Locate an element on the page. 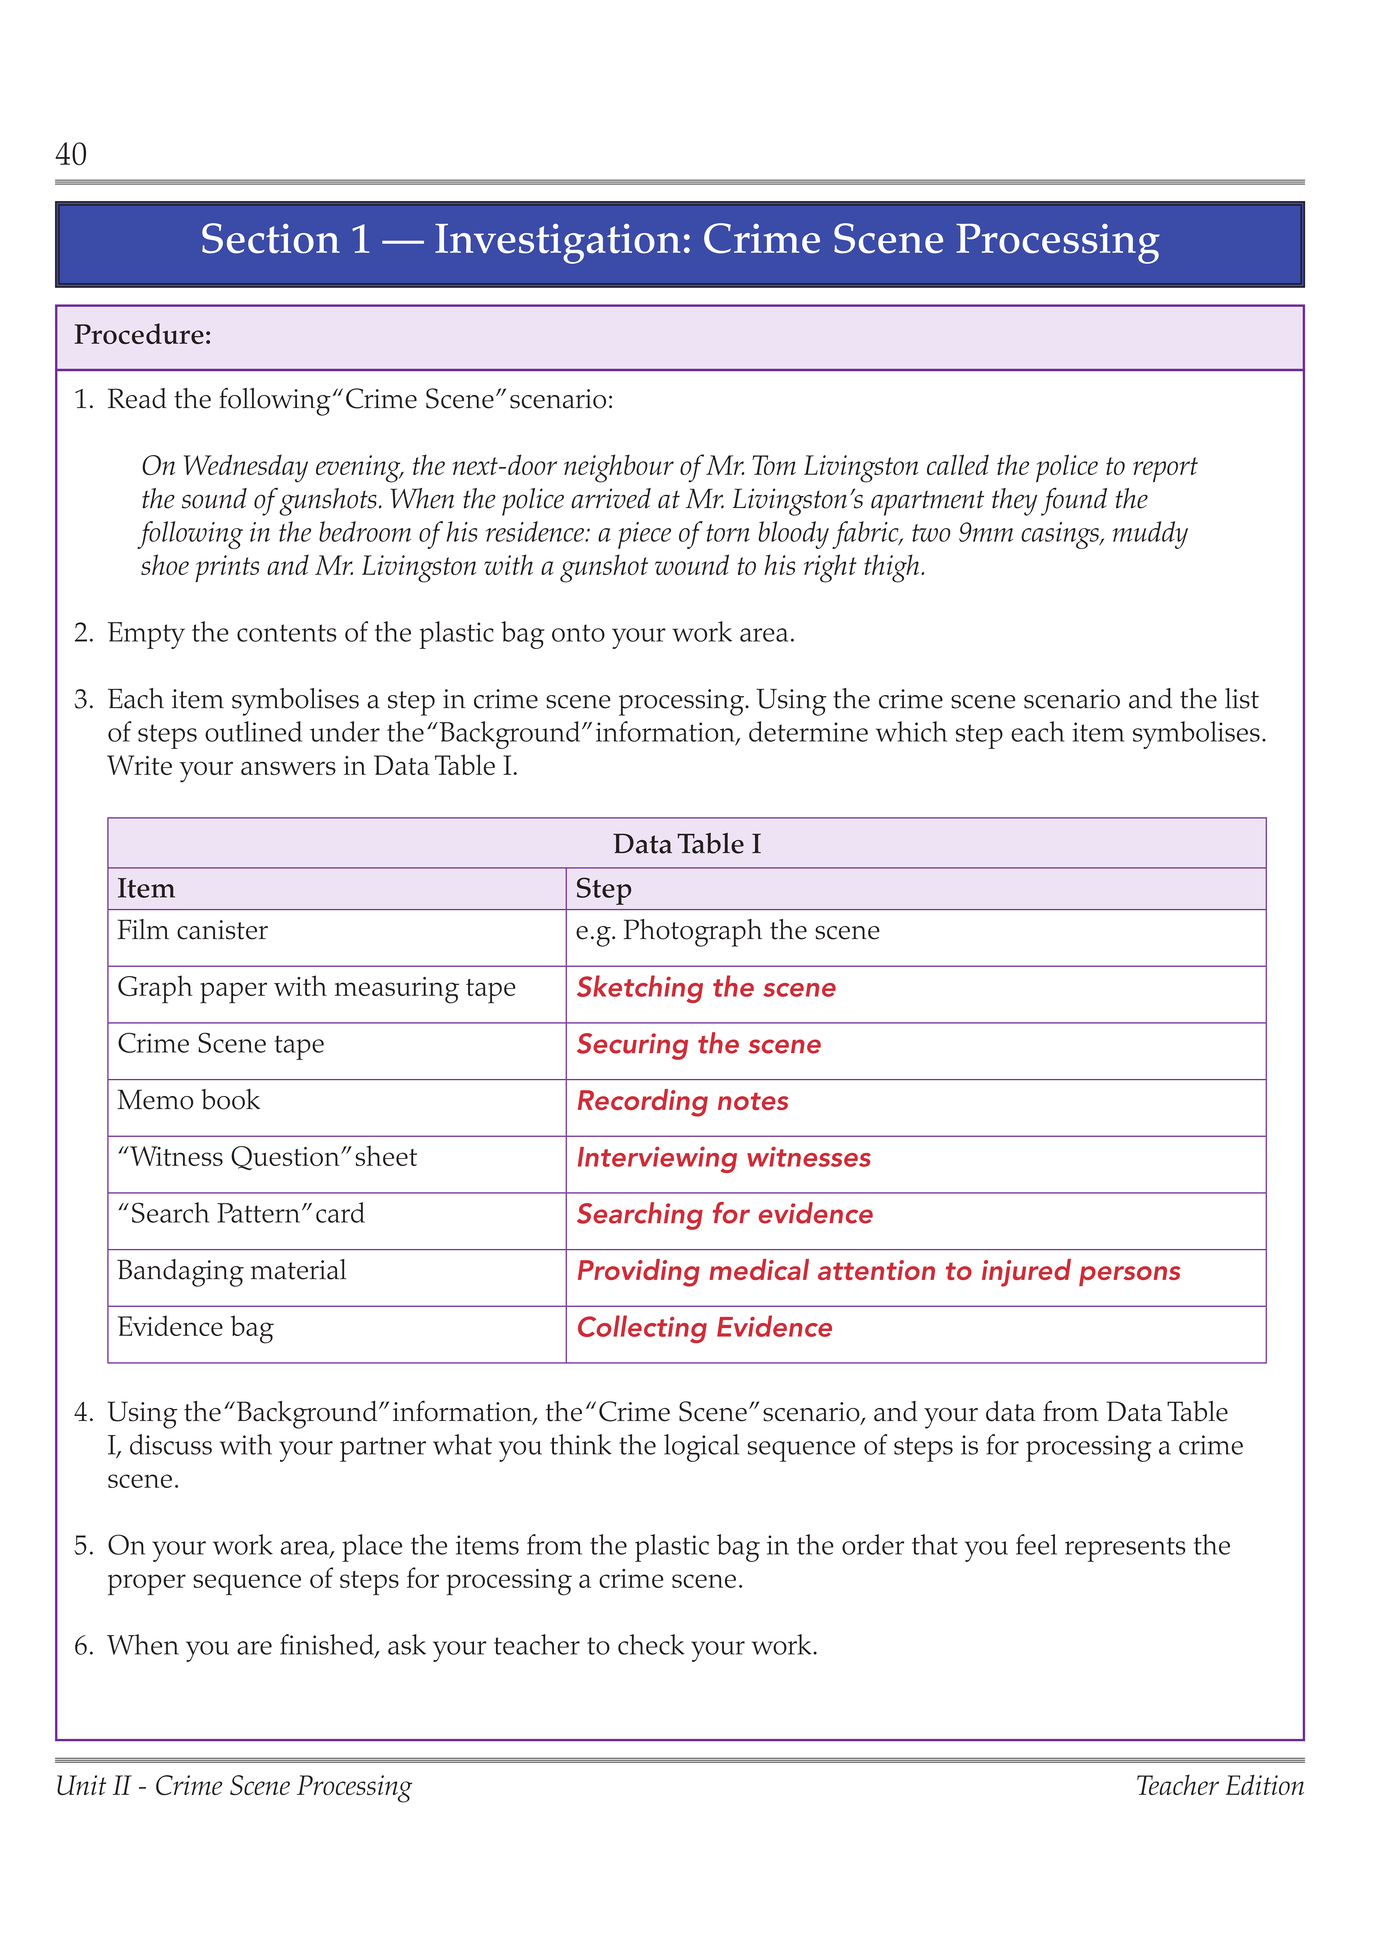 This page has height=1949, width=1378. list is located at coordinates (1242, 698).
